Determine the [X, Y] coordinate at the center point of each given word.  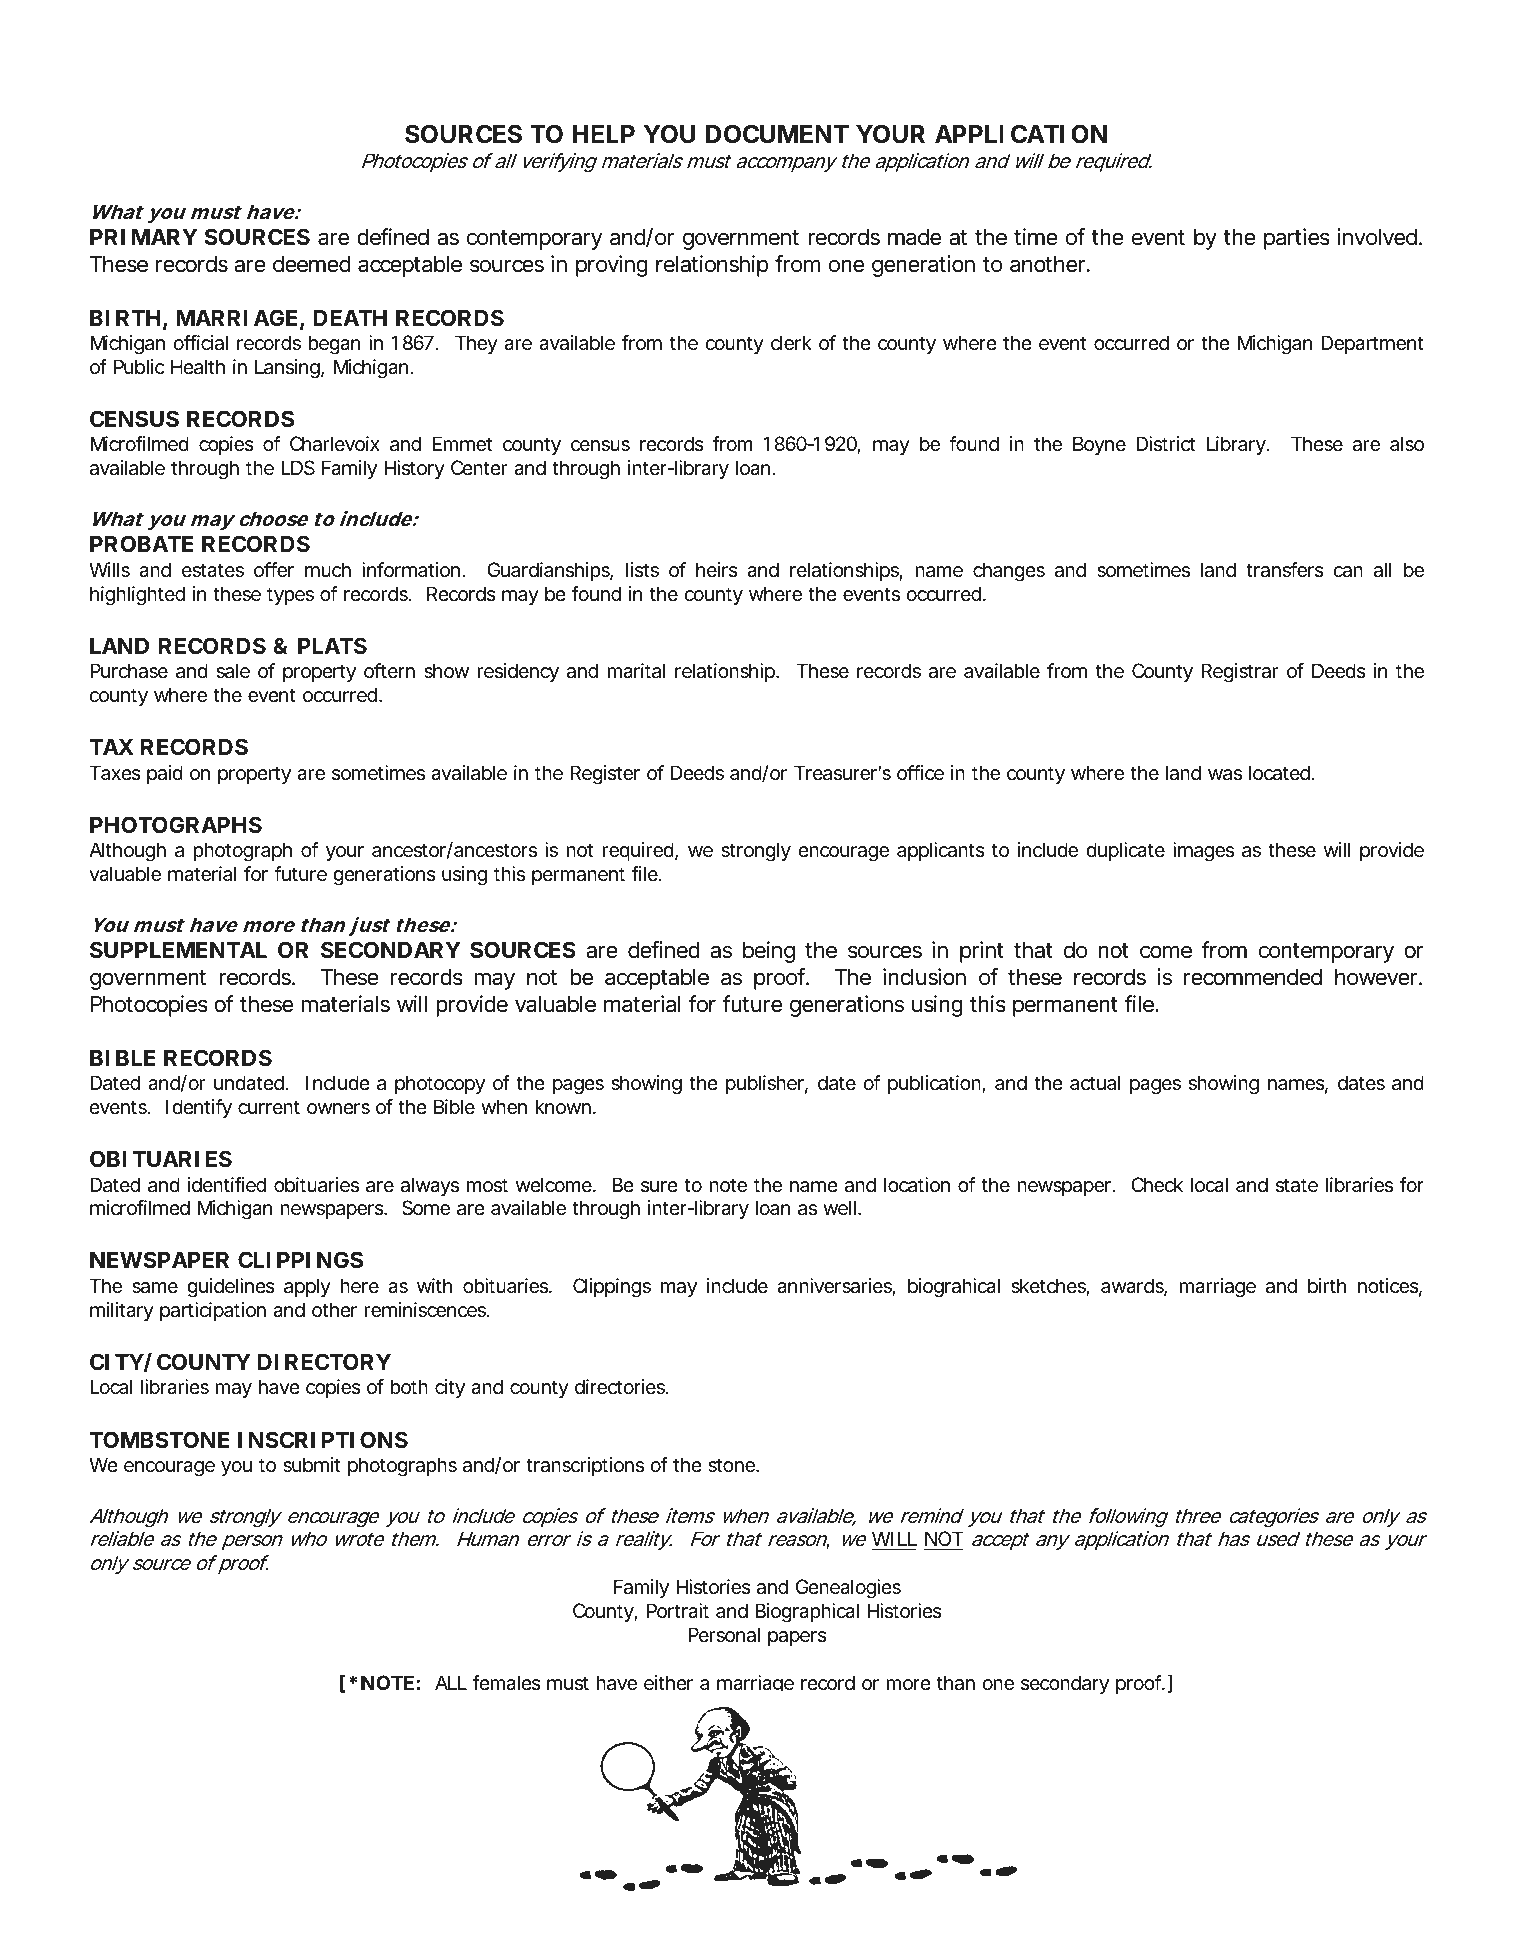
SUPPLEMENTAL [178, 950]
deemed [311, 264]
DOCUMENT [777, 134]
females [506, 1683]
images [1203, 852]
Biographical [807, 1613]
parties [1297, 239]
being [769, 952]
